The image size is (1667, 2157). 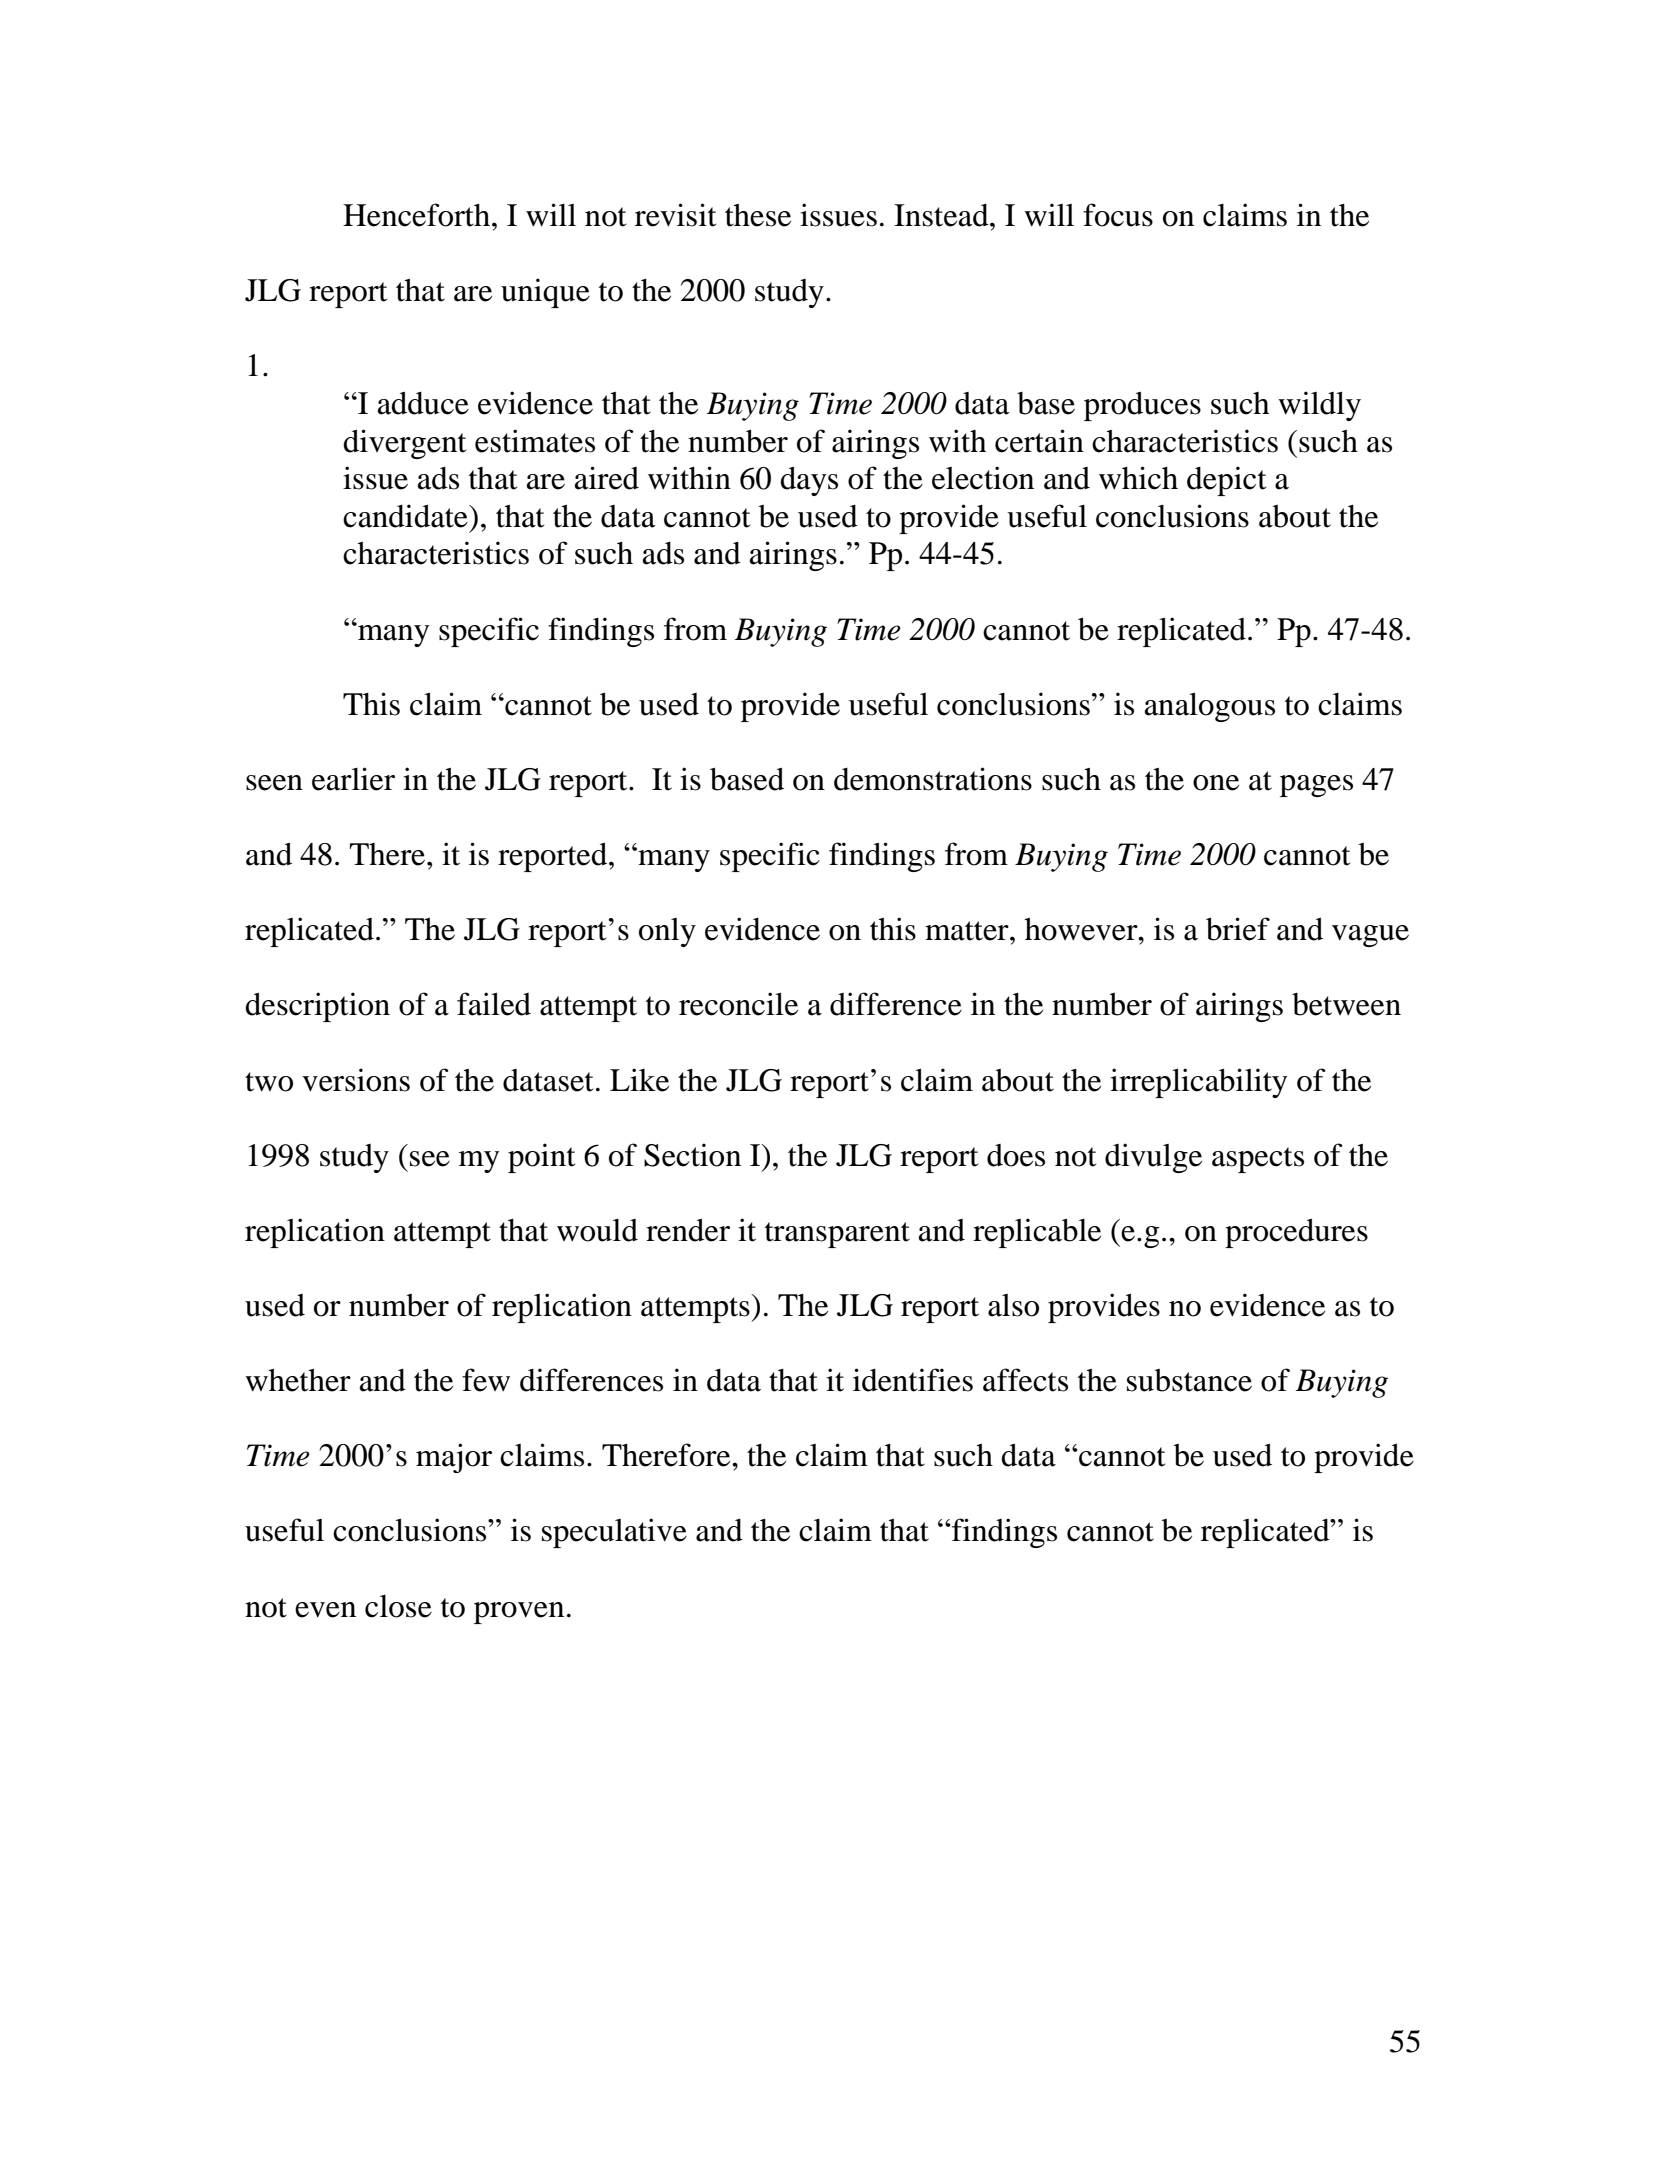 I want to click on description, so click(x=317, y=1007).
